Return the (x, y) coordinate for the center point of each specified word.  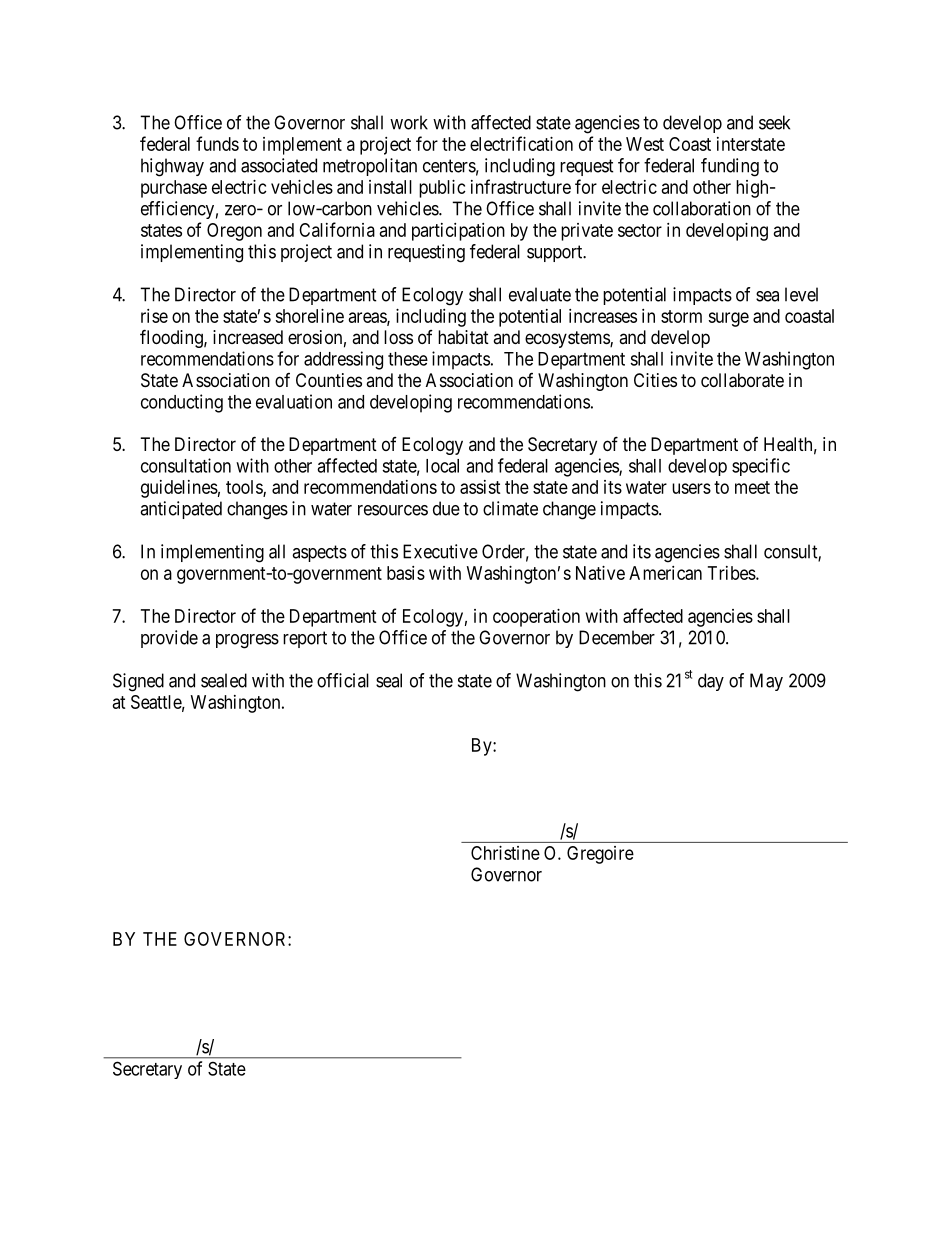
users (691, 488)
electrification (521, 143)
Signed (138, 682)
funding (730, 167)
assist (480, 487)
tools (245, 488)
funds (217, 143)
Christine (505, 853)
